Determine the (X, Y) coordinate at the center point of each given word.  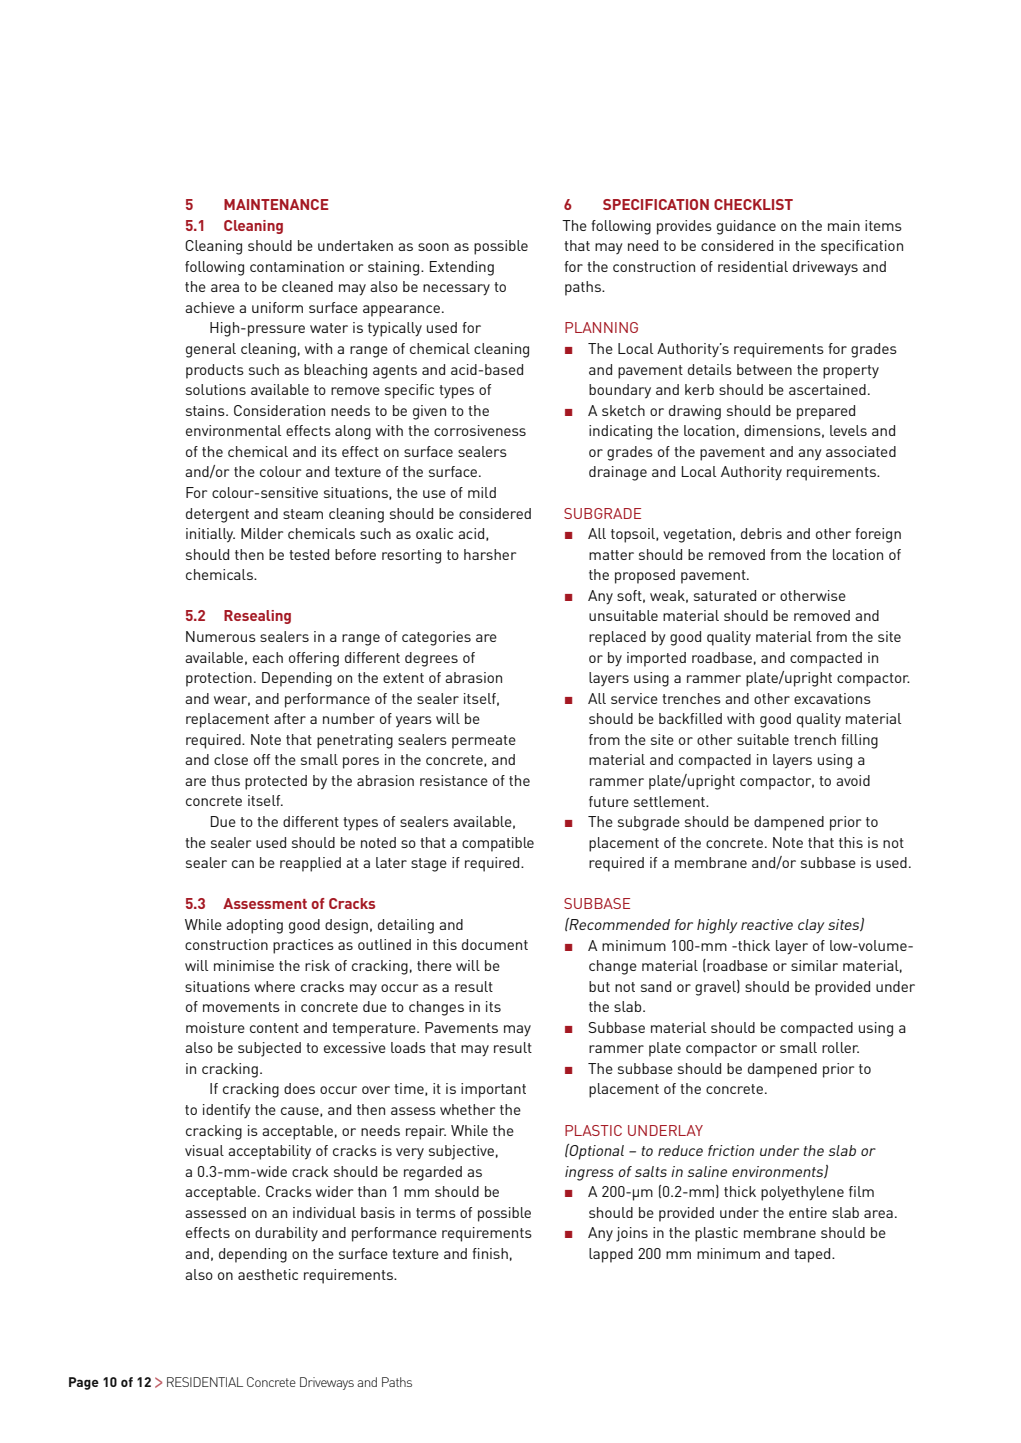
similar (814, 965)
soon (433, 247)
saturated (725, 595)
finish (490, 1253)
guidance (746, 227)
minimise (244, 965)
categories (436, 638)
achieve (210, 307)
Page (84, 1383)
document (495, 944)
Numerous (221, 636)
